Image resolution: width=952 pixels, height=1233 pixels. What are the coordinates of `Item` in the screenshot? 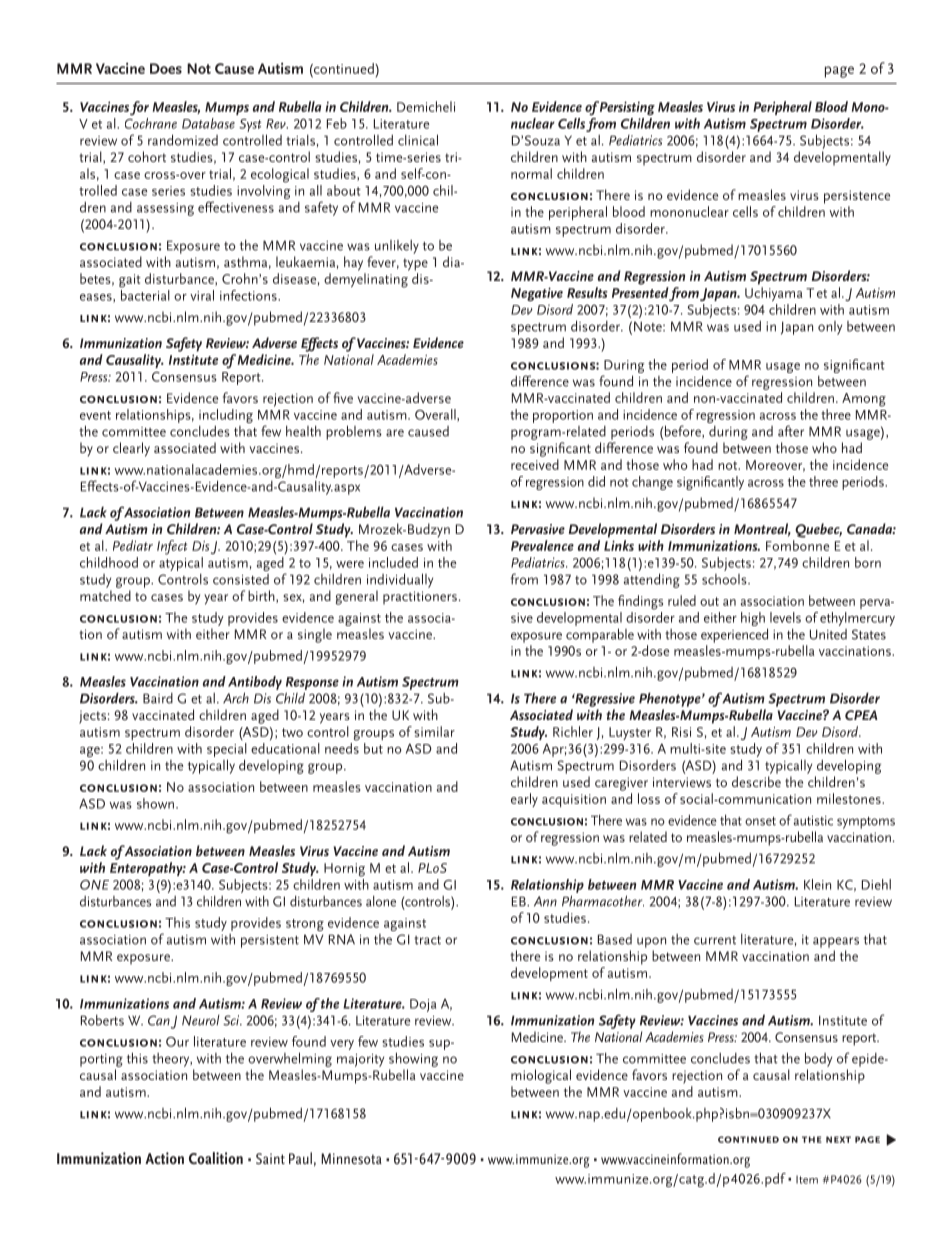 It's located at (807, 1179).
